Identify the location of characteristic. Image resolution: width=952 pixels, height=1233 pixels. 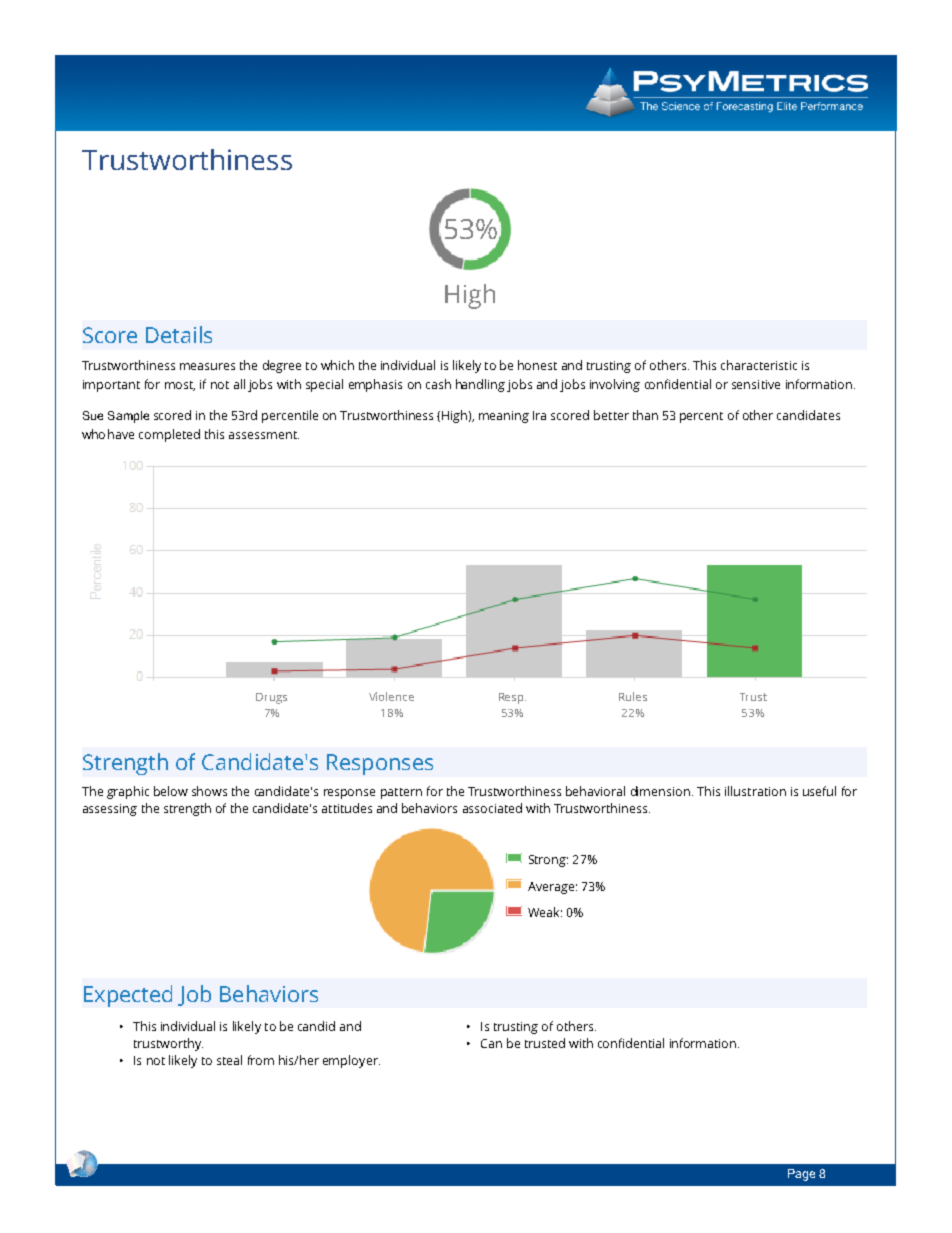
(759, 365).
